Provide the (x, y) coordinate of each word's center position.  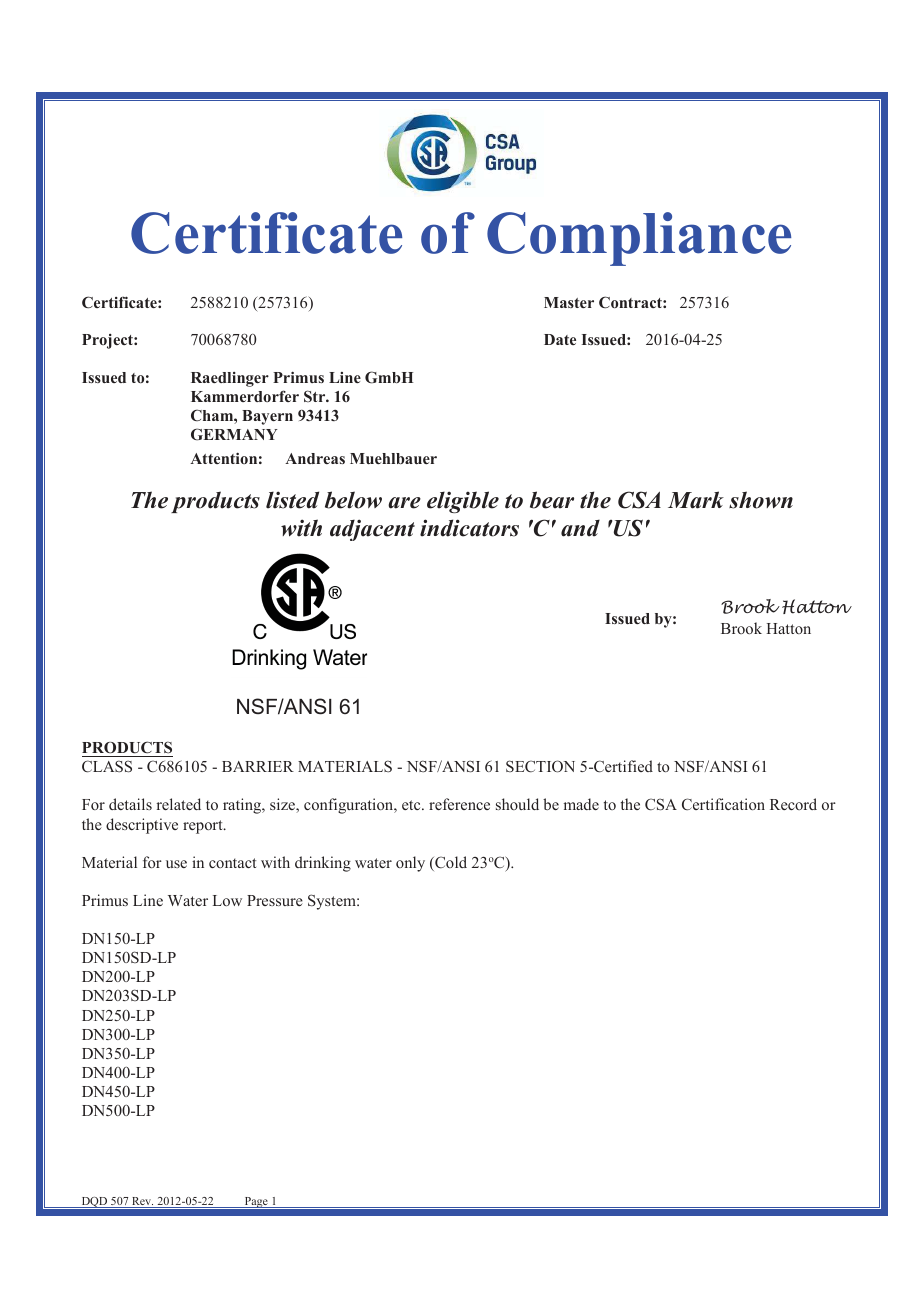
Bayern (267, 417)
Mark (696, 500)
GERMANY (234, 434)
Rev (142, 1202)
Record (793, 804)
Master (569, 302)
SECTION (540, 766)
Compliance (639, 239)
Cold (450, 863)
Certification (723, 804)
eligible (463, 502)
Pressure (275, 900)
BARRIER (258, 766)
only (410, 864)
